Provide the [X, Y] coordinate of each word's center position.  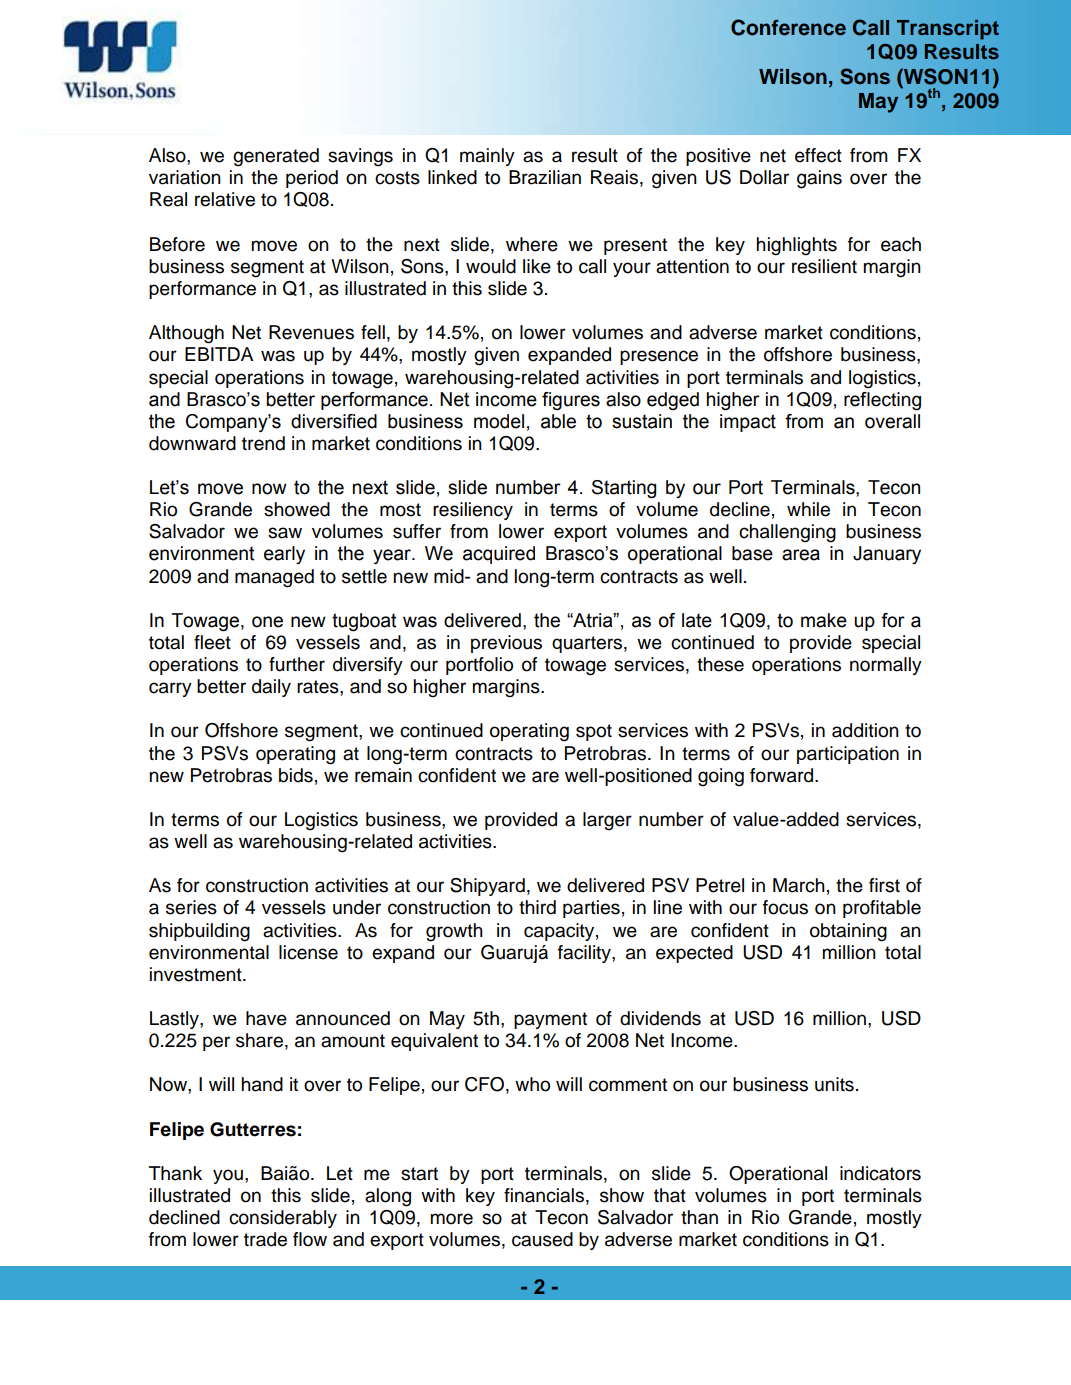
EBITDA [219, 354]
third [537, 907]
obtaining [848, 932]
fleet [212, 642]
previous [506, 644]
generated [276, 157]
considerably [283, 1219]
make [824, 620]
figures [571, 401]
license [308, 952]
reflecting [882, 401]
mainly [487, 157]
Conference [788, 27]
